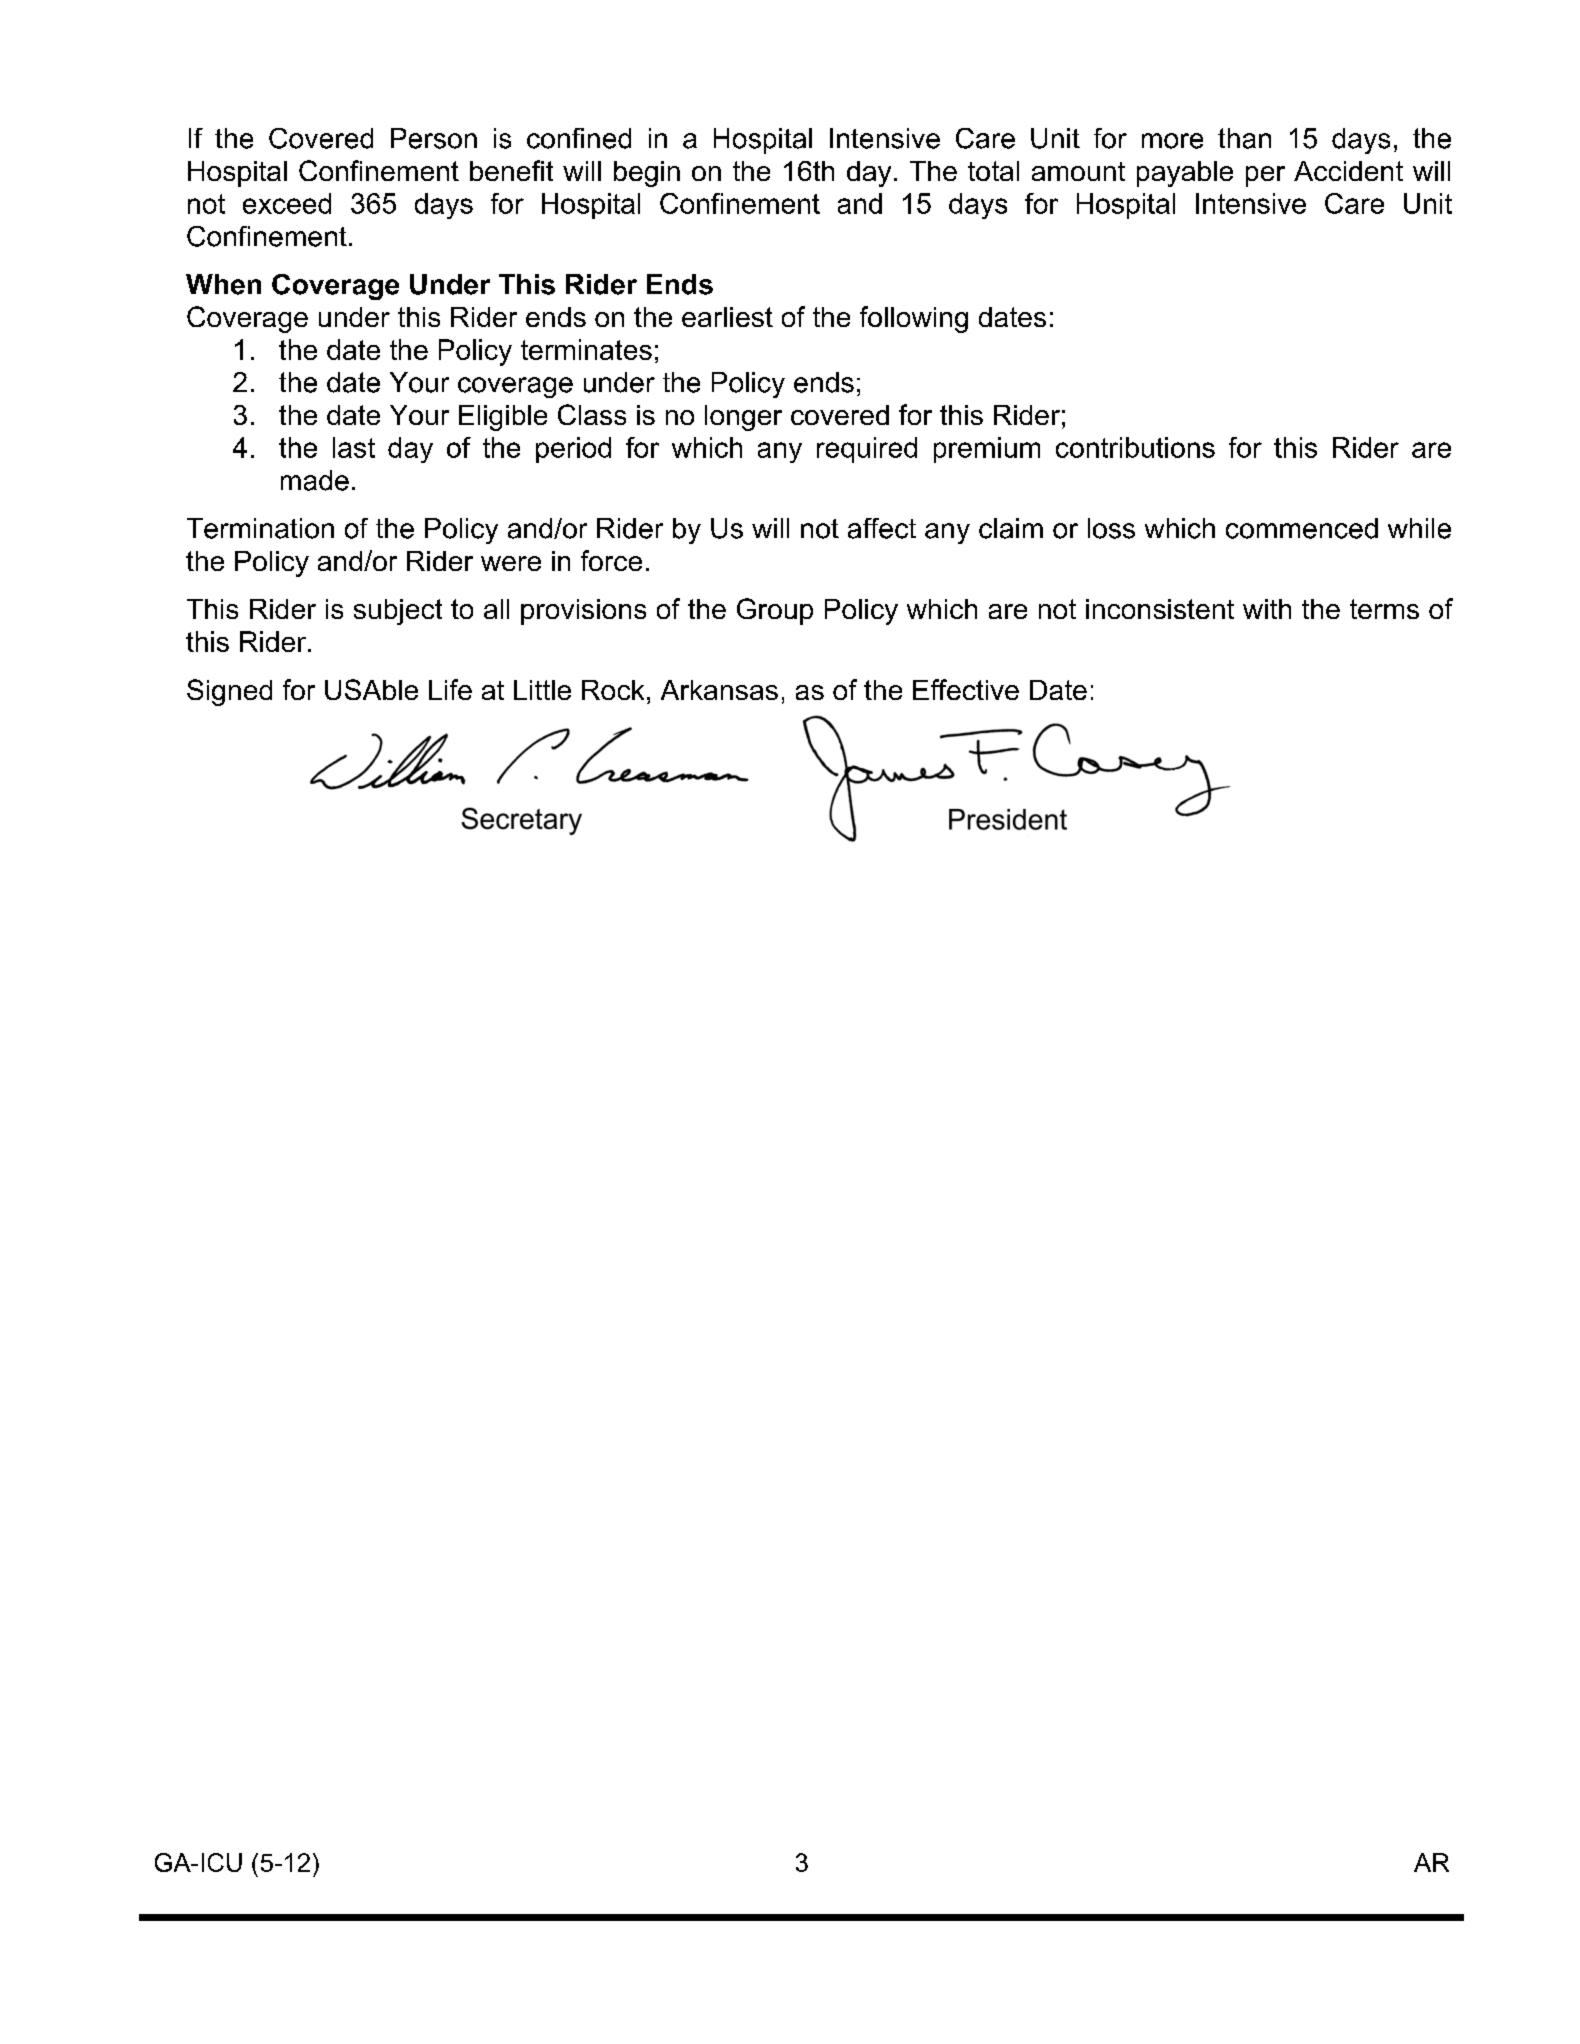 The height and width of the page is (2044, 1580). What do you see at coordinates (1302, 528) in the page?
I see `commenced` at bounding box center [1302, 528].
